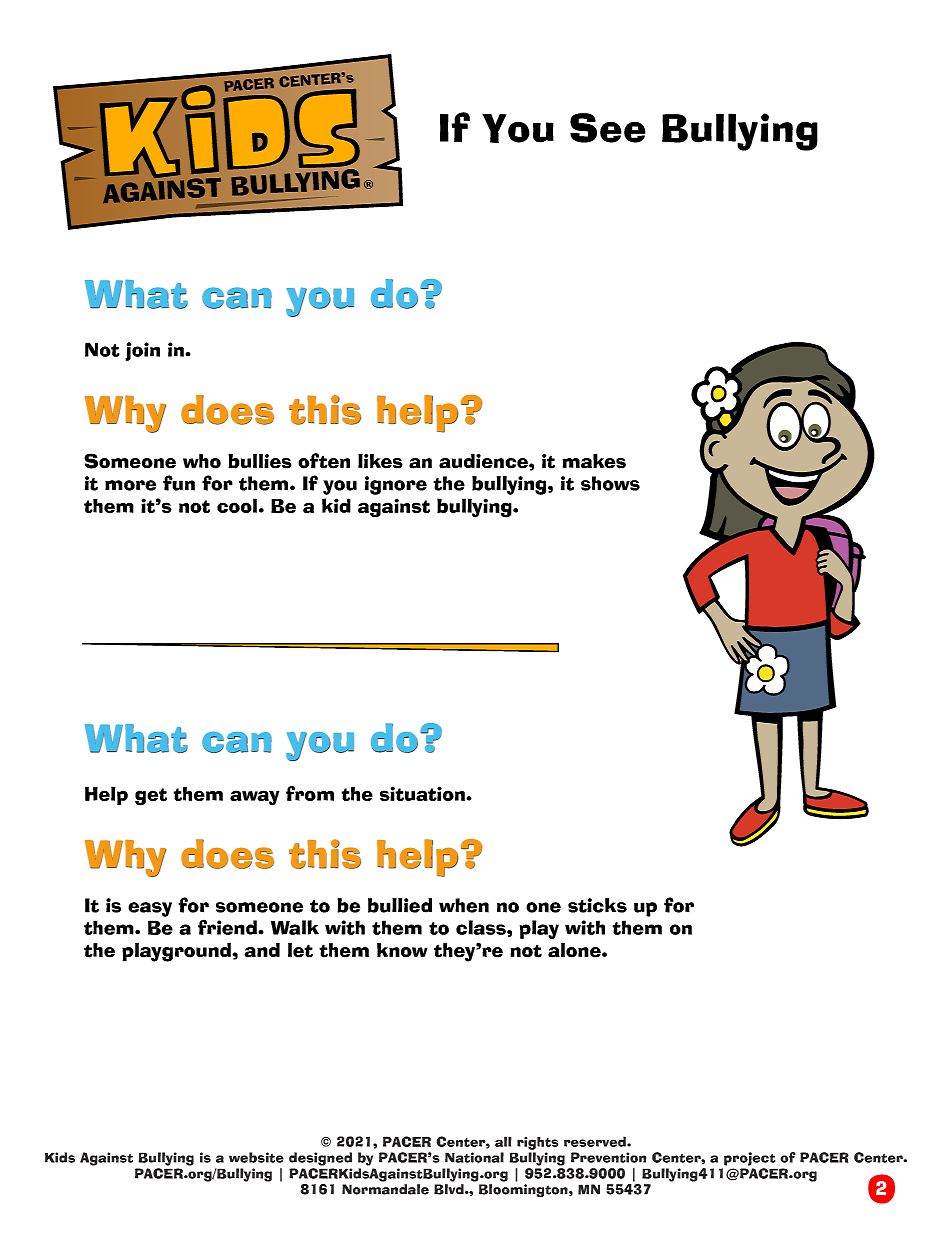 The image size is (952, 1233). Describe the element at coordinates (474, 1157) in the screenshot. I see `National` at that location.
